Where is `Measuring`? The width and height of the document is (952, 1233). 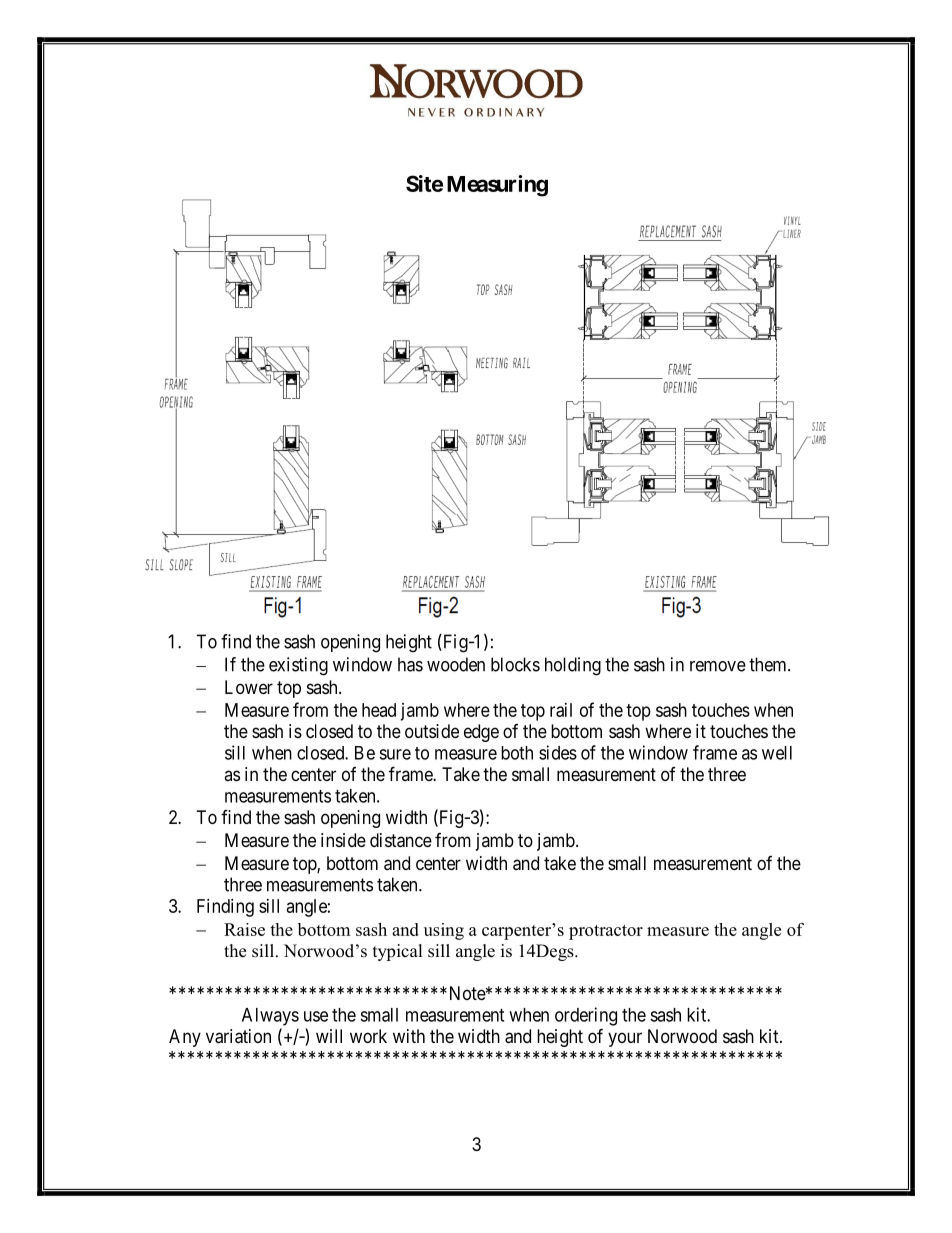
Measuring is located at coordinates (497, 186).
